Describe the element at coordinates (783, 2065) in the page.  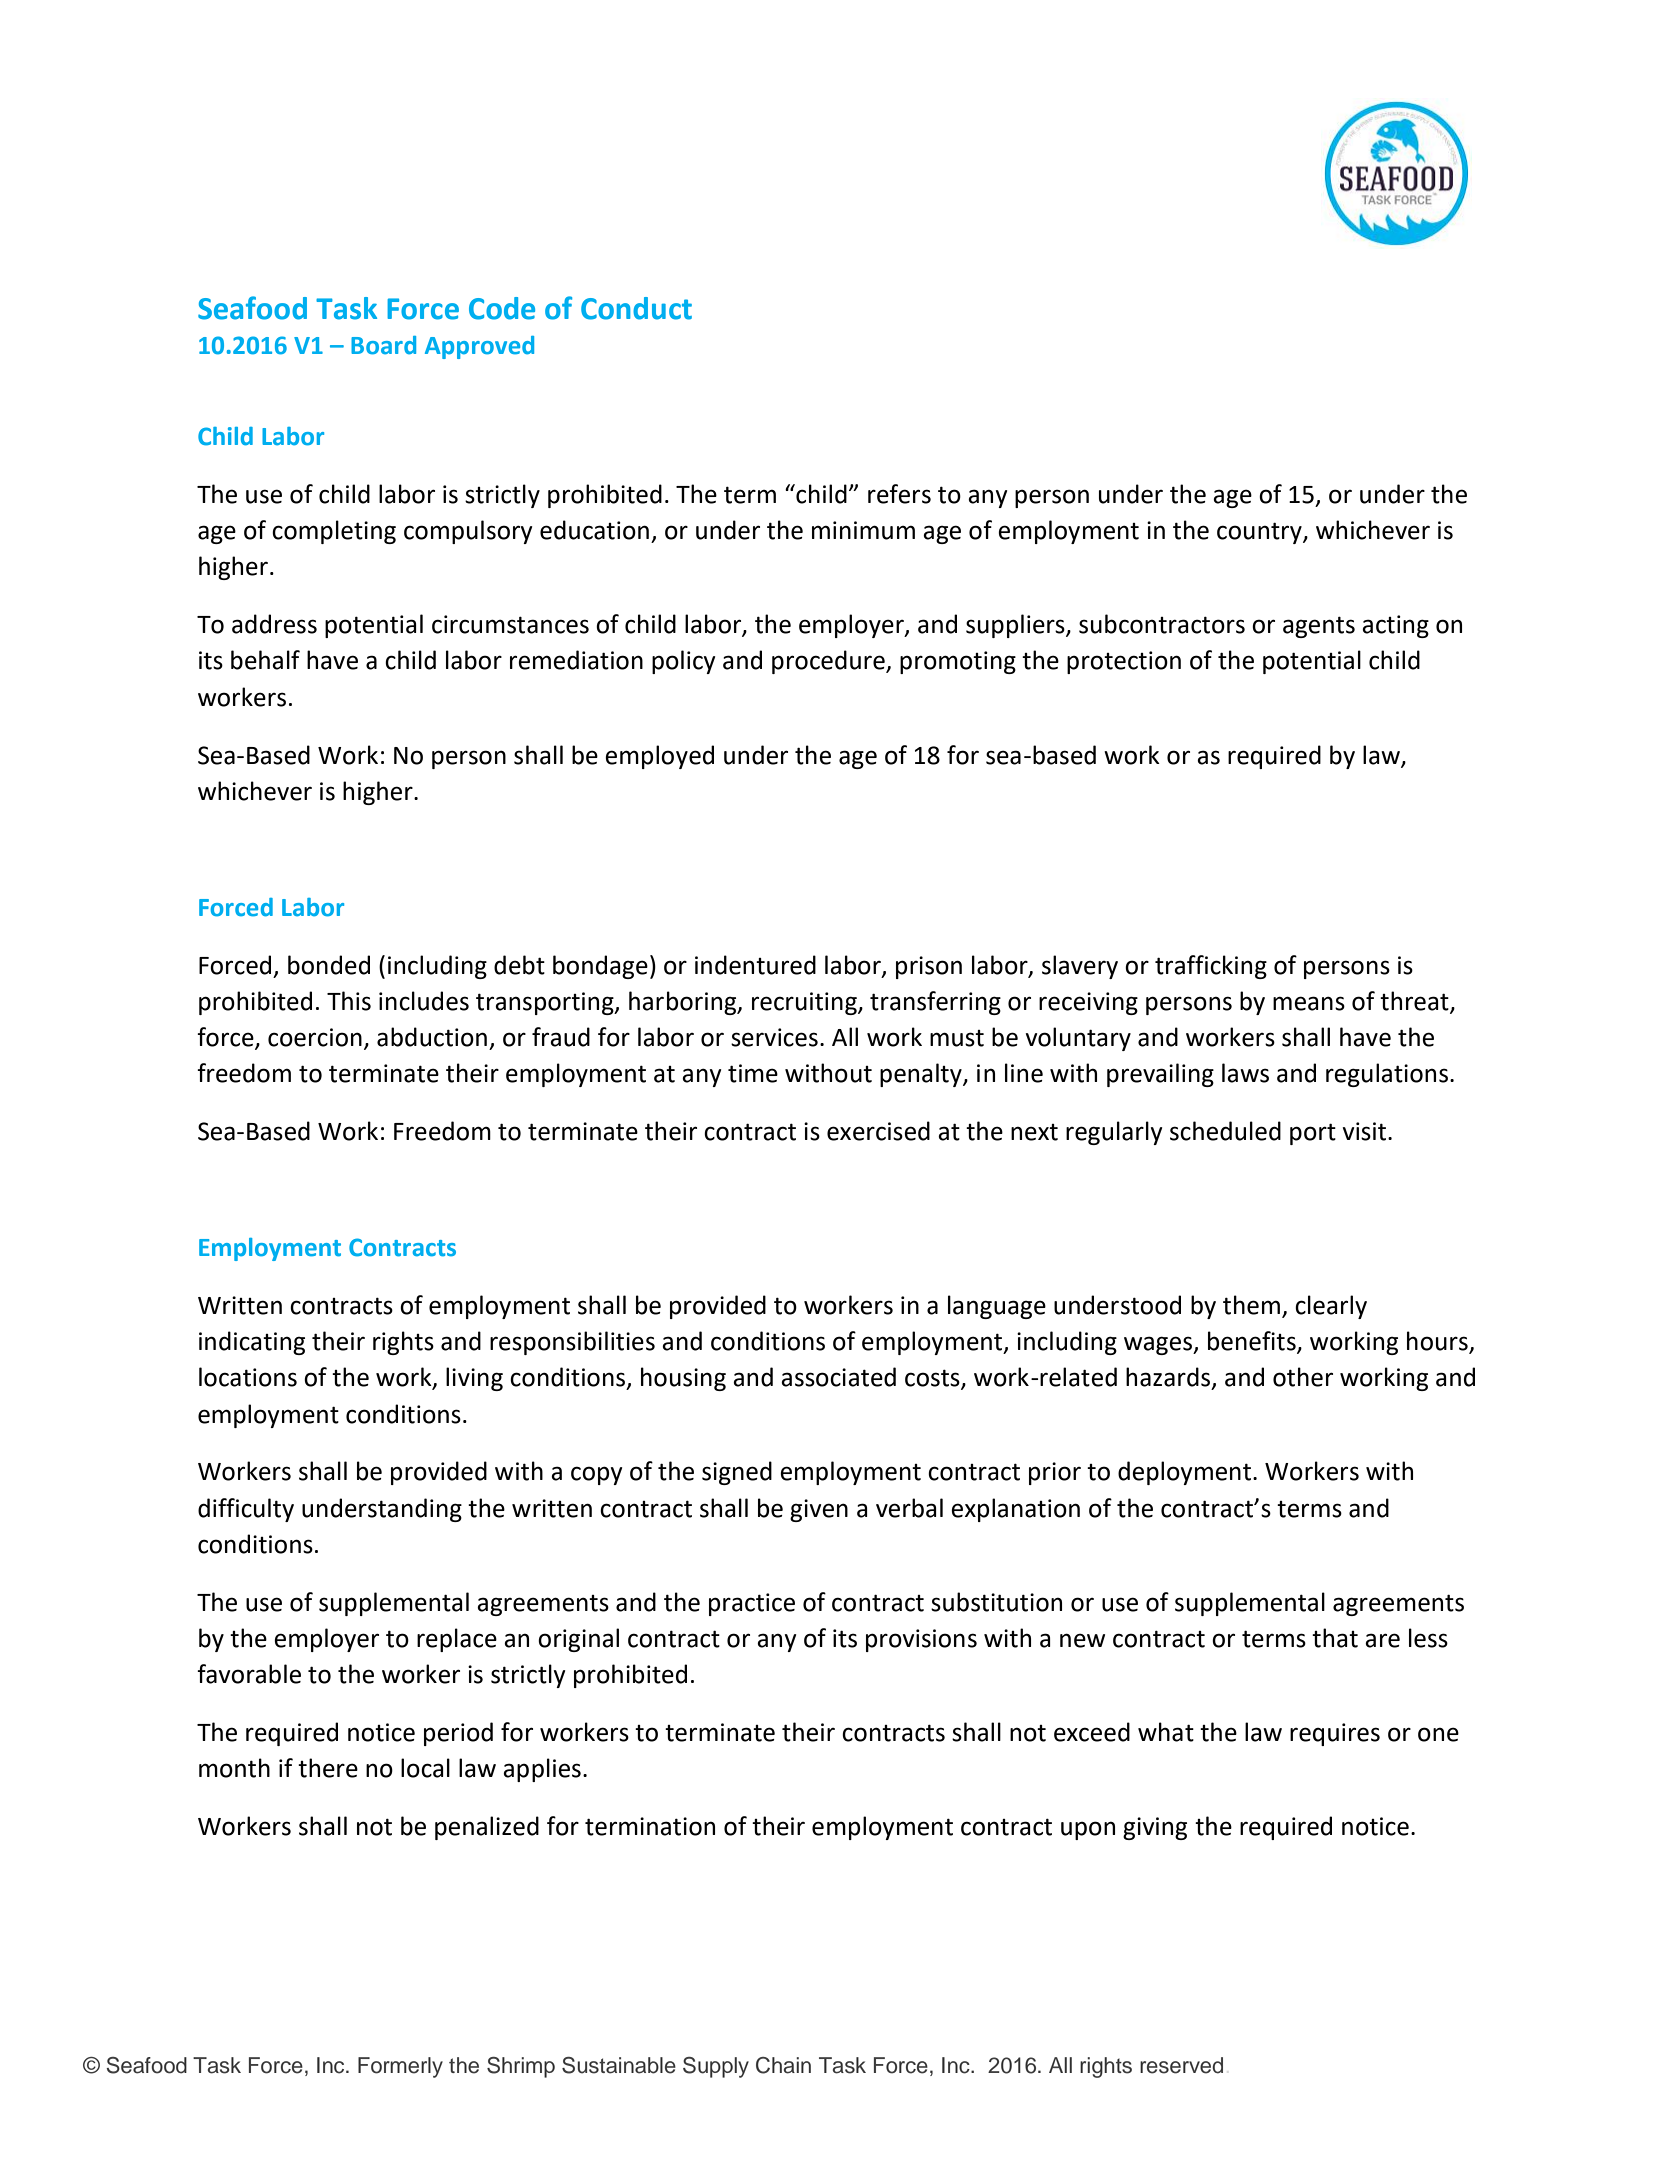
I see `Chain` at that location.
